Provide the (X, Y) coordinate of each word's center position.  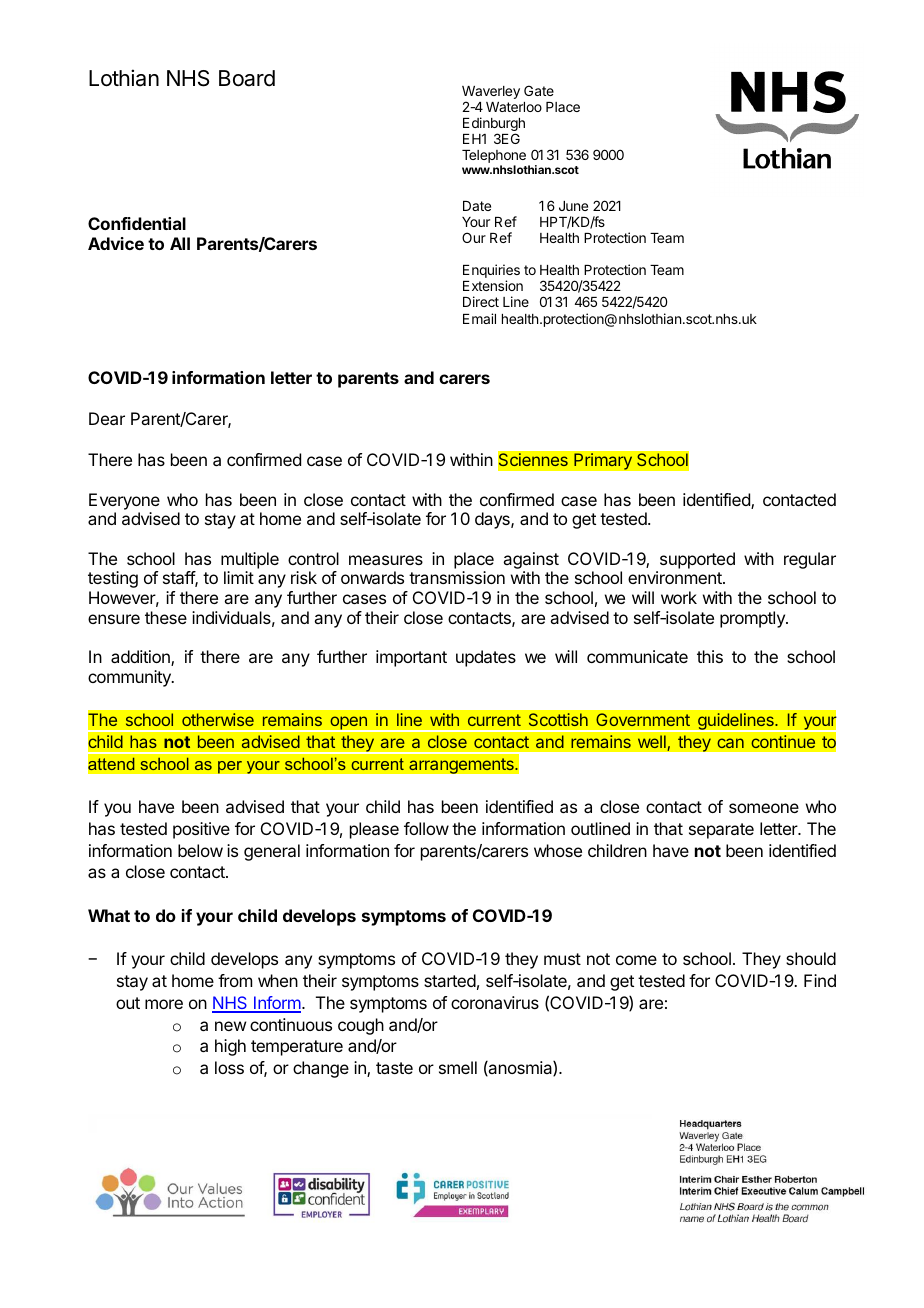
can (730, 743)
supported (697, 560)
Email (479, 318)
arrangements (462, 766)
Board (247, 78)
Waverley (491, 94)
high (230, 1047)
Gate (539, 90)
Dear (107, 418)
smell (458, 1067)
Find (820, 980)
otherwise (218, 719)
